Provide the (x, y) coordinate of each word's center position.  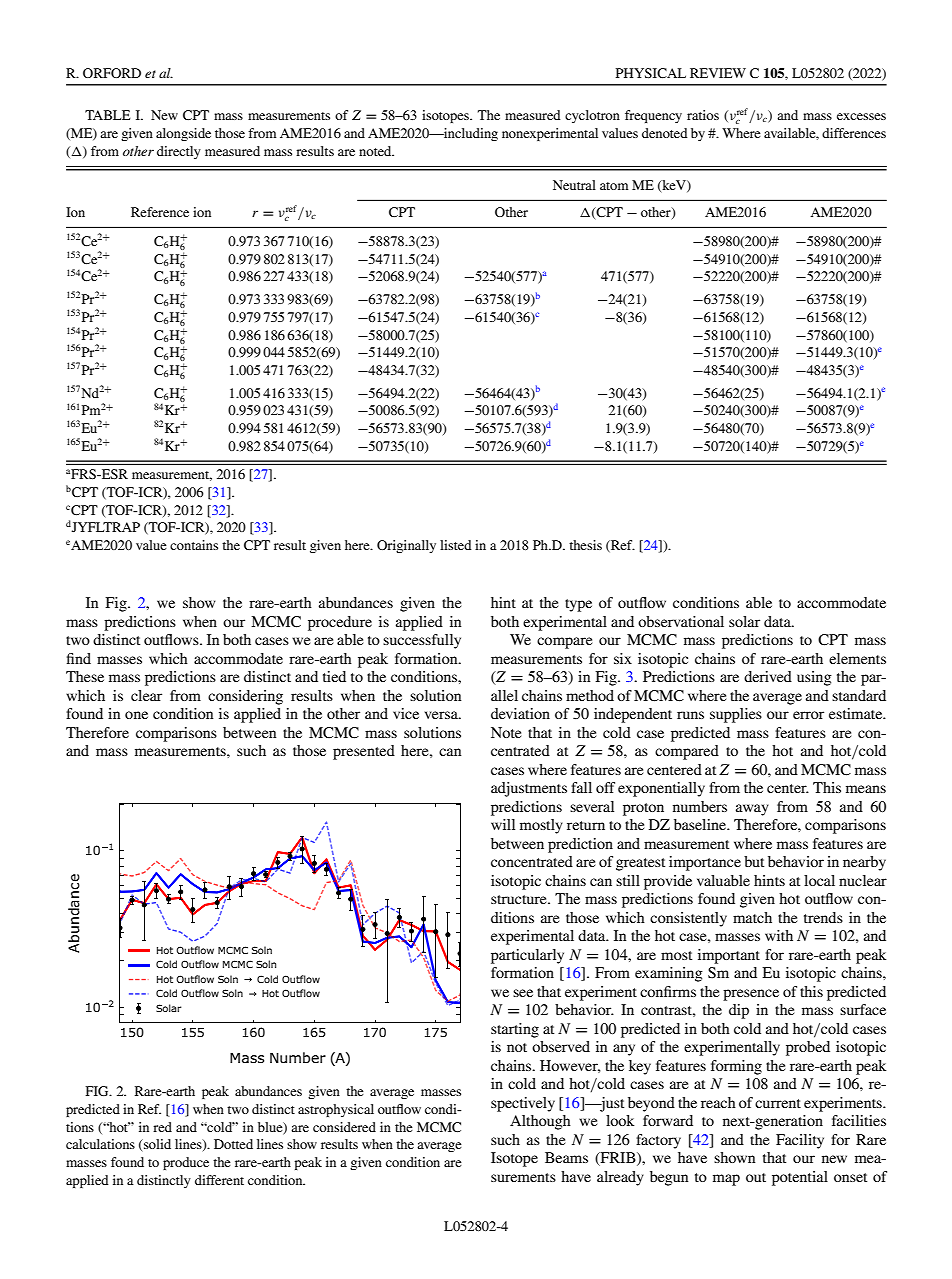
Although (540, 1122)
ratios (703, 115)
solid (156, 1145)
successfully (422, 641)
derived (768, 676)
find (79, 658)
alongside (183, 134)
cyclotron (592, 116)
